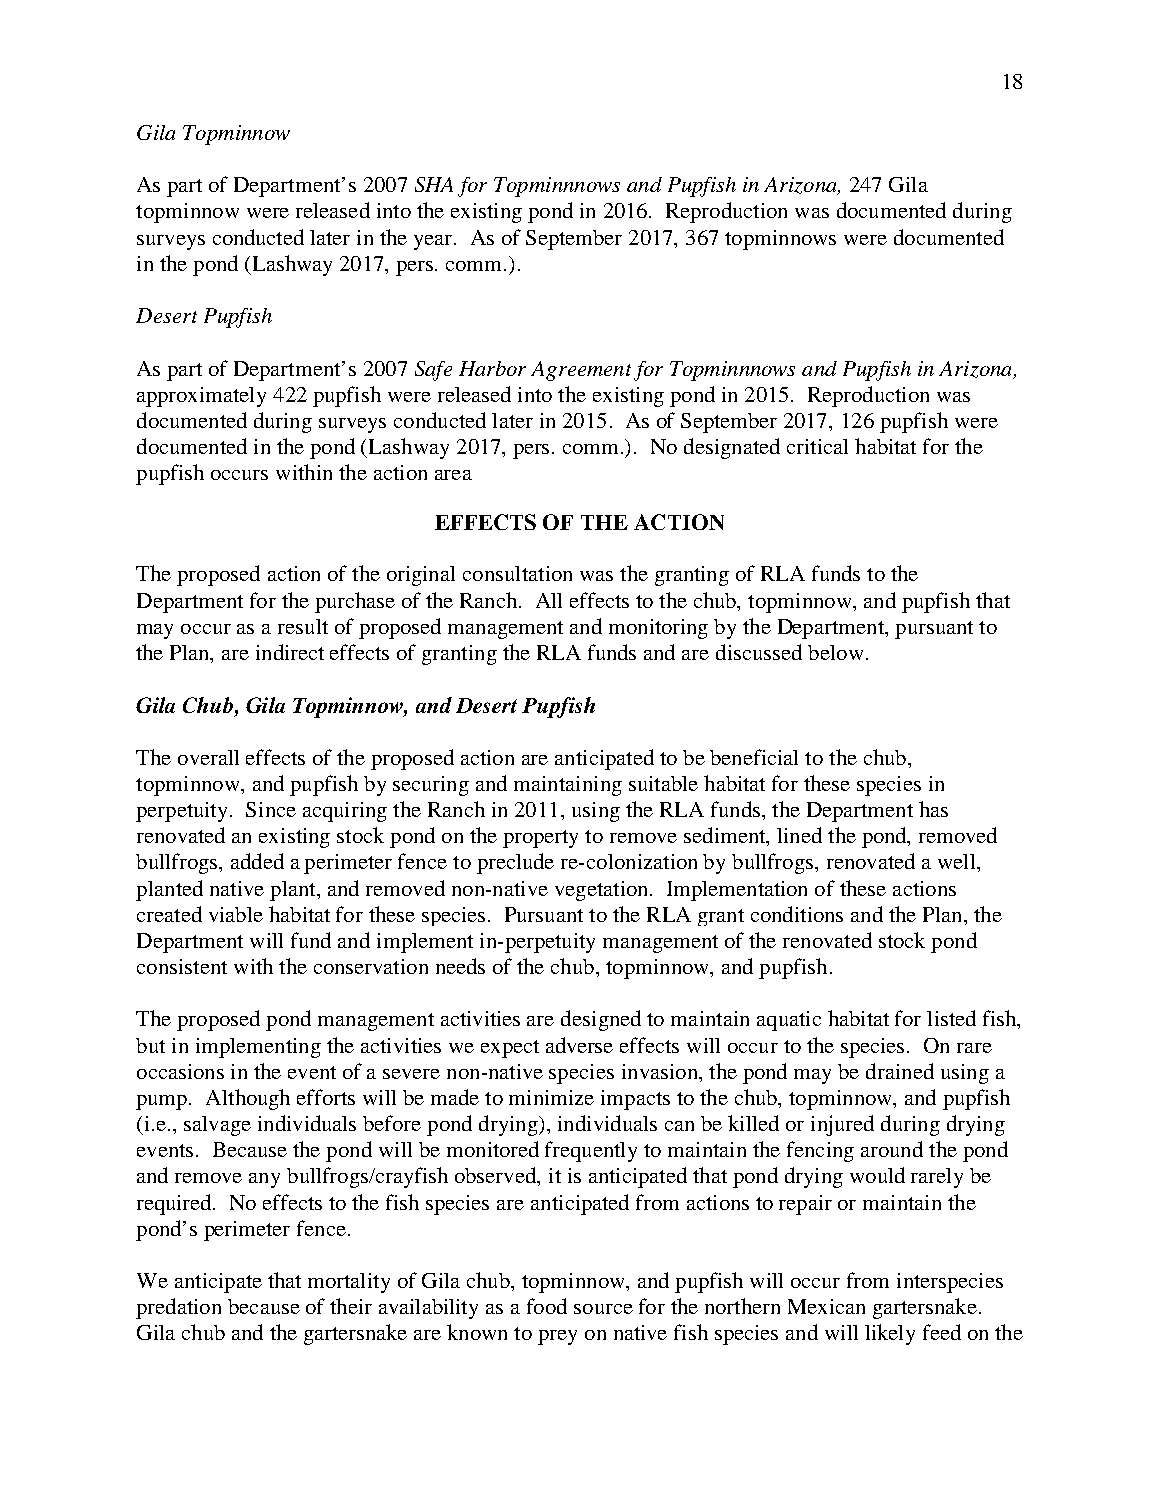 The height and width of the image is (1502, 1160). I want to click on result, so click(303, 626).
